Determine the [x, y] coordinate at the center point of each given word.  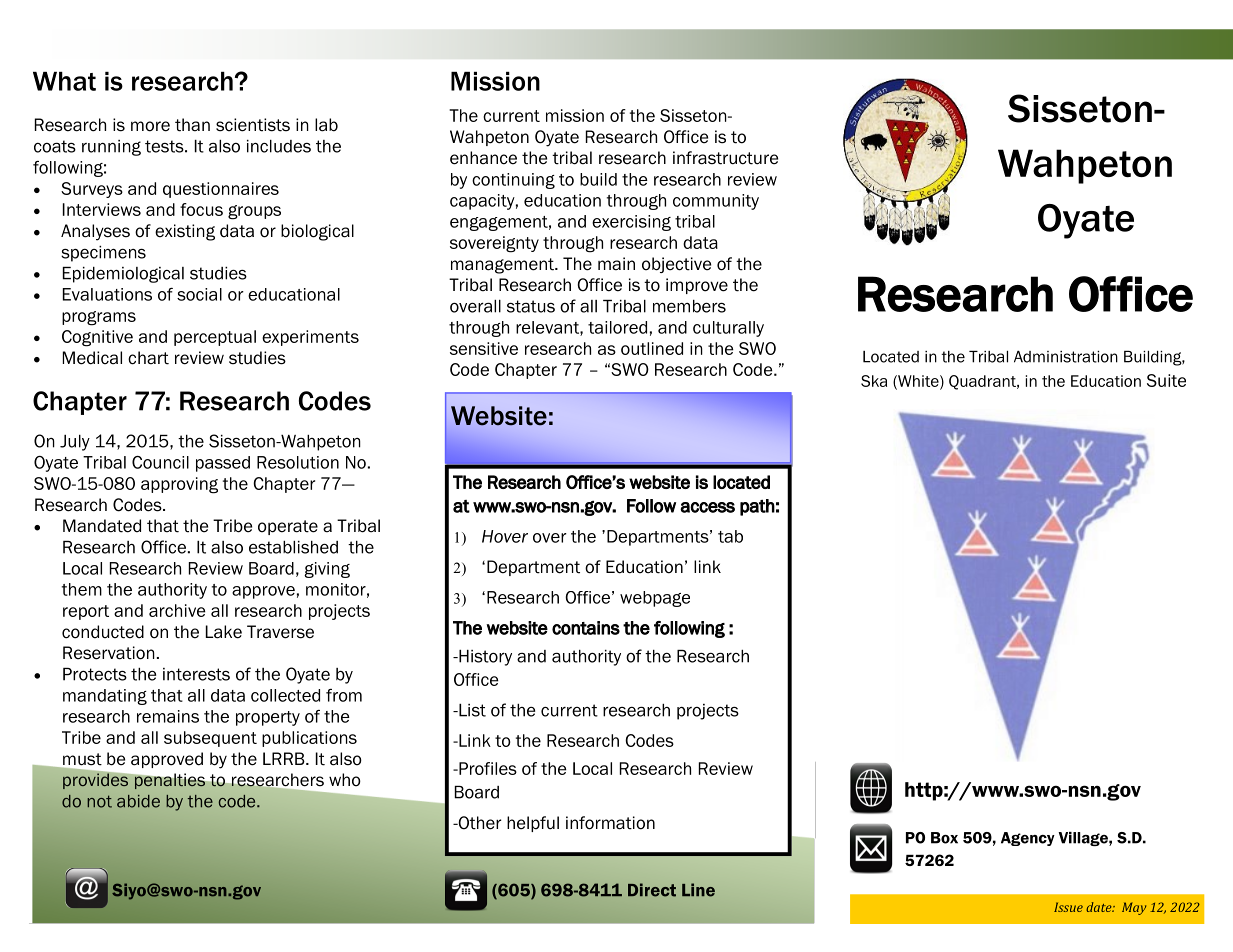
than [192, 125]
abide [138, 801]
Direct [652, 890]
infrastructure [725, 158]
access [707, 507]
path [757, 507]
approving [179, 485]
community [716, 202]
